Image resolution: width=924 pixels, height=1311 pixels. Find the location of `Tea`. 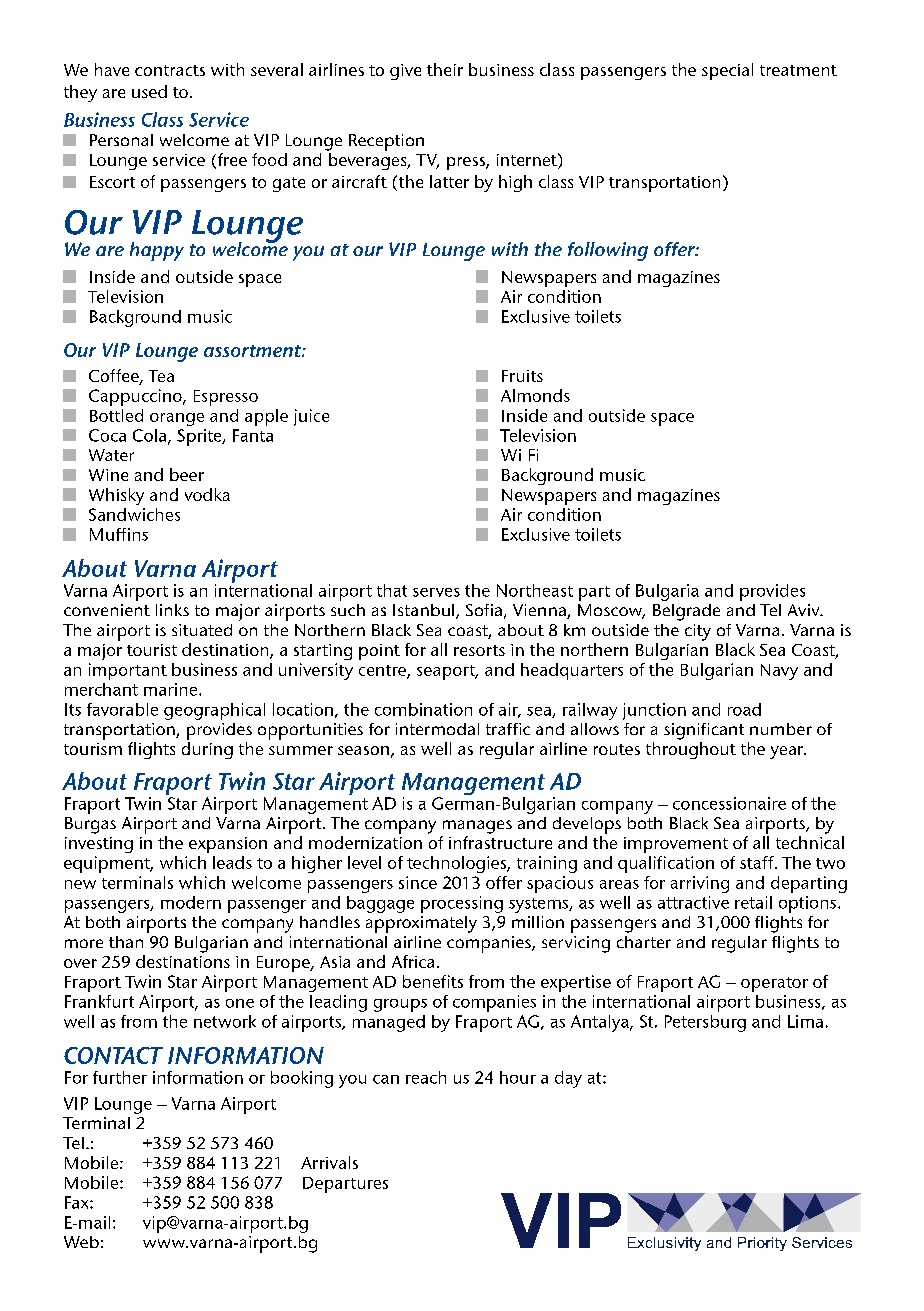

Tea is located at coordinates (161, 376).
